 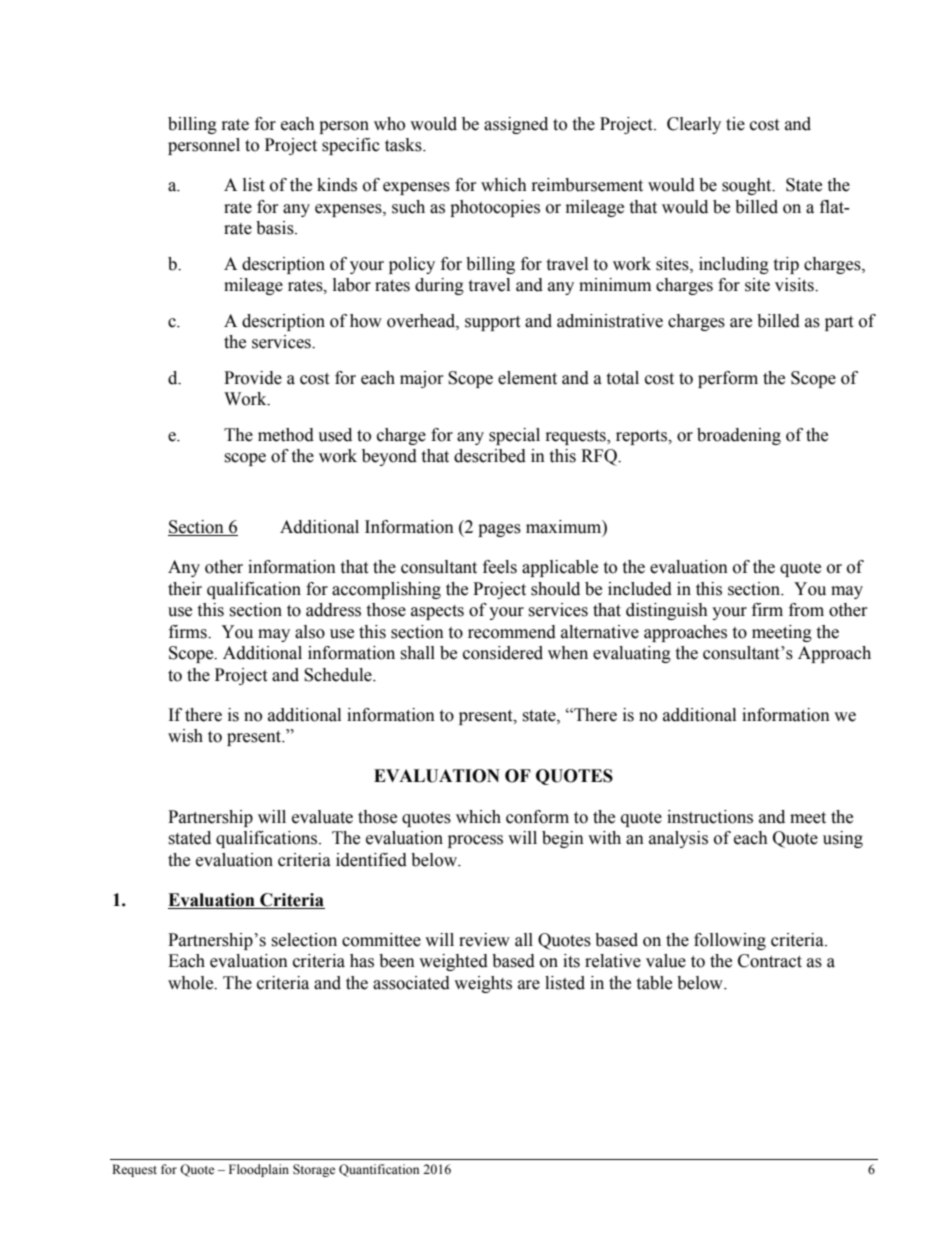 I want to click on instructions, so click(x=710, y=817).
